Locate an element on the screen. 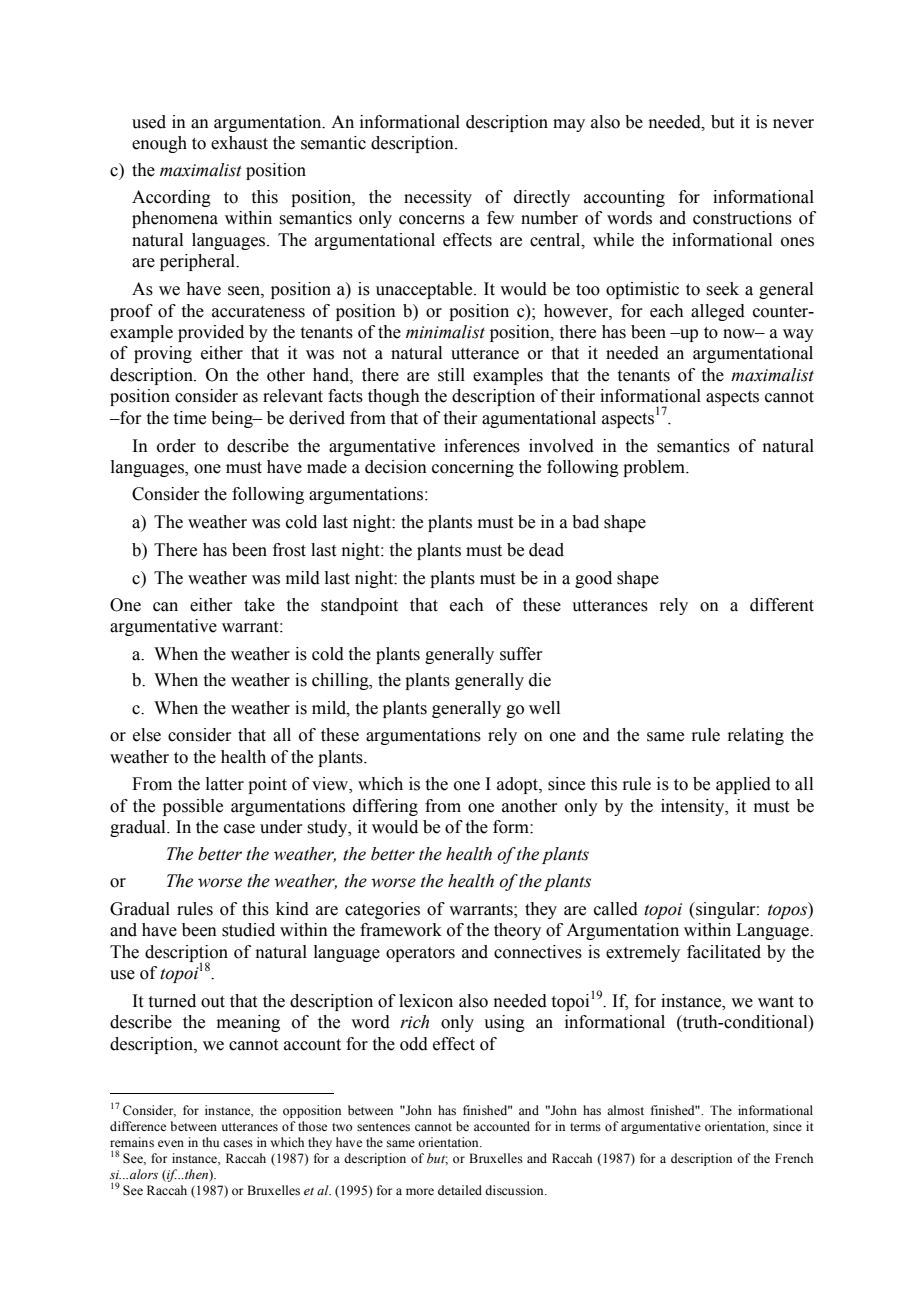 The height and width of the screenshot is (1308, 924). concerning is located at coordinates (473, 468).
